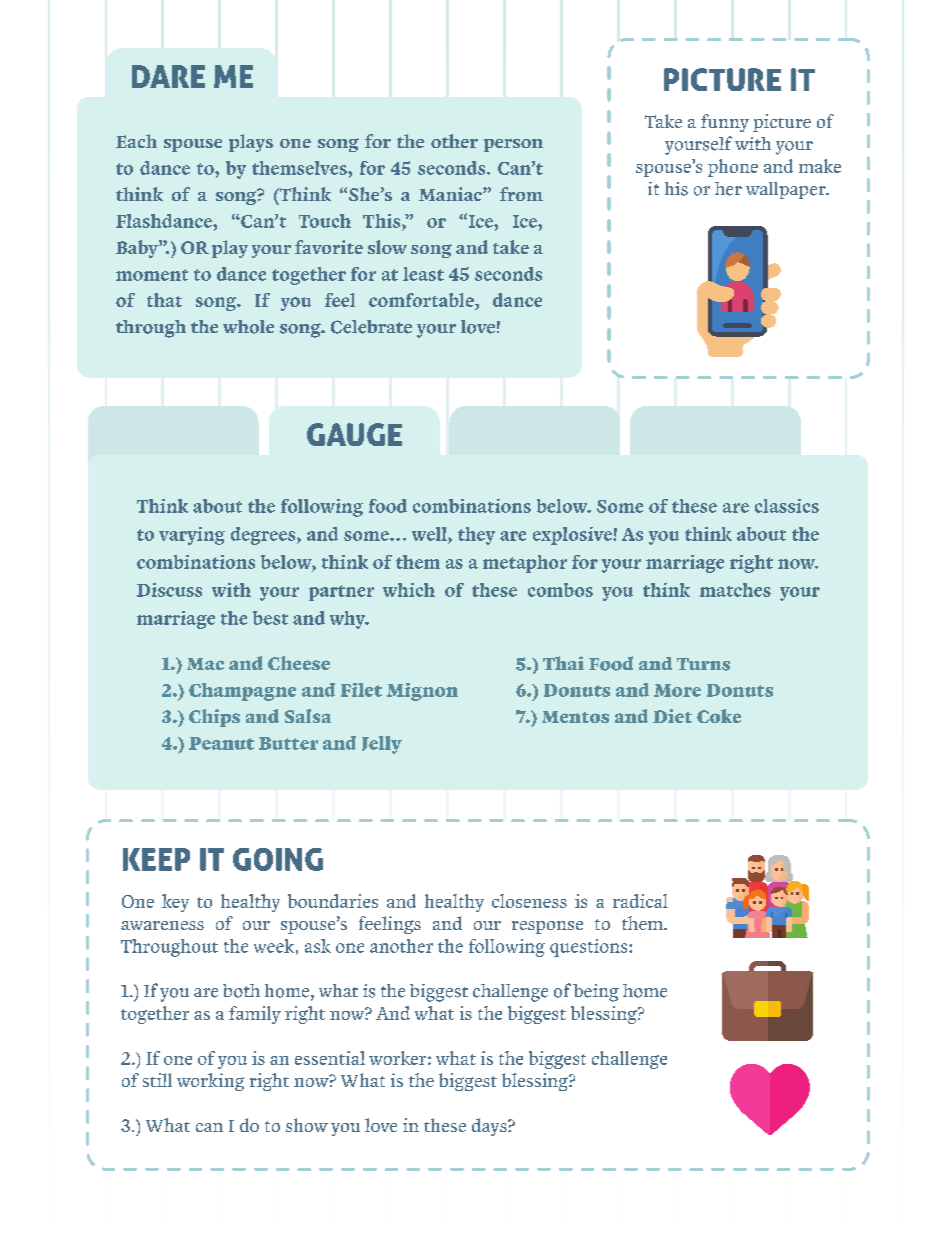  Describe the element at coordinates (214, 718) in the page. I see `Chips` at that location.
